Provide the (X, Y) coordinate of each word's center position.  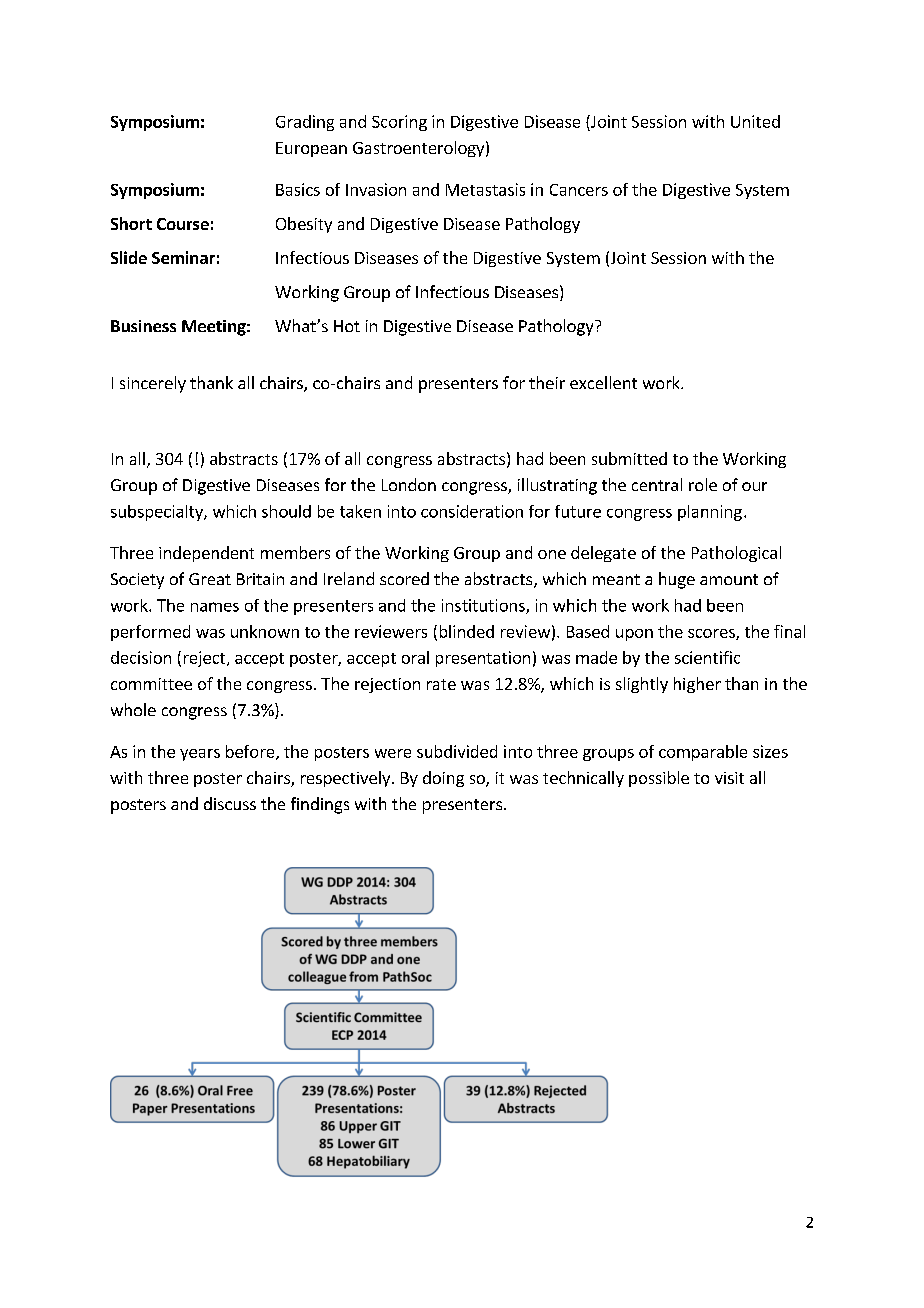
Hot (347, 326)
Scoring (399, 123)
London (409, 484)
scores (712, 634)
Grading (305, 123)
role (703, 484)
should (286, 511)
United (755, 121)
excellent (603, 382)
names (215, 607)
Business (143, 326)
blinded (467, 631)
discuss (230, 803)
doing (443, 779)
